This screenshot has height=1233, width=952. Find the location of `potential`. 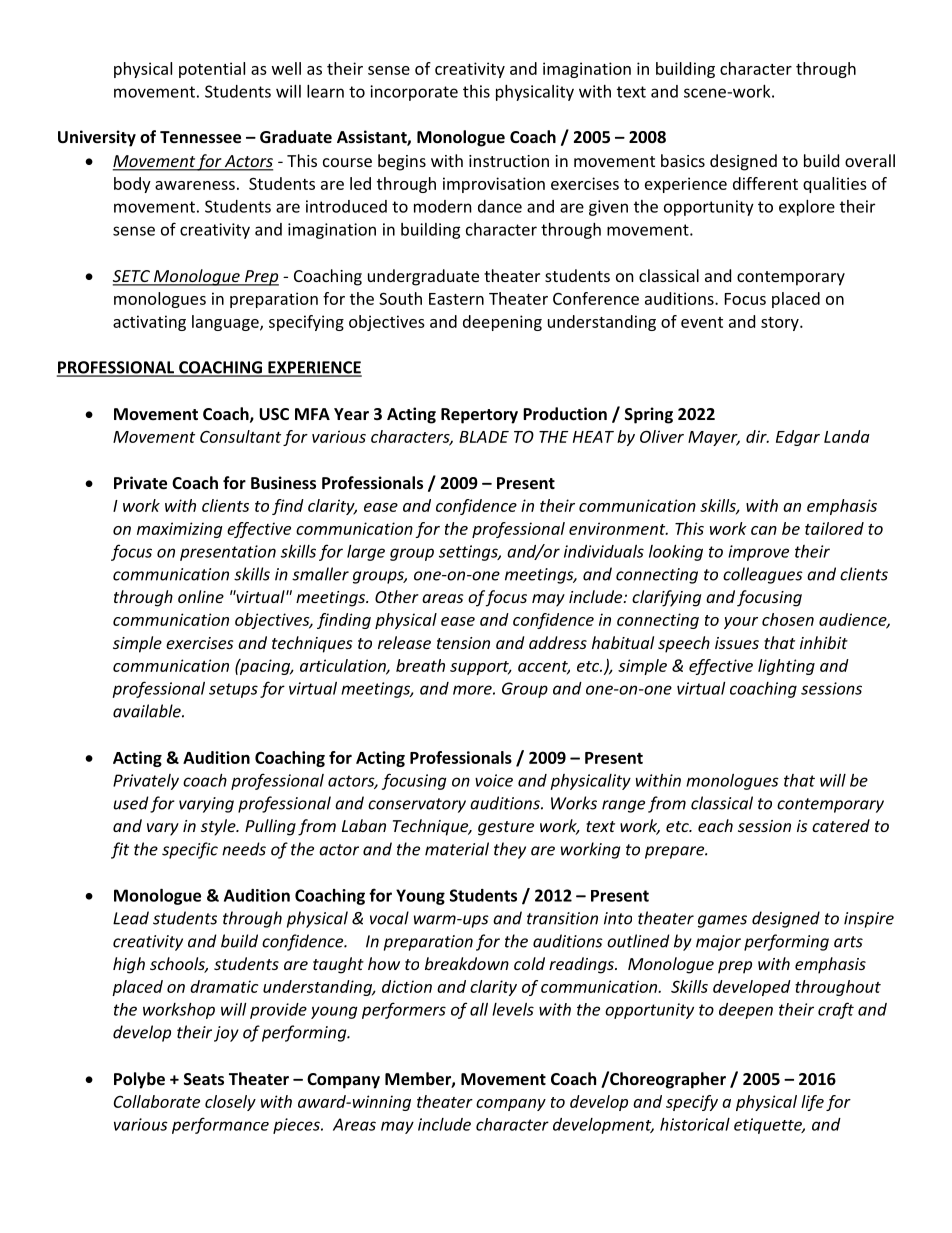

potential is located at coordinates (212, 70).
